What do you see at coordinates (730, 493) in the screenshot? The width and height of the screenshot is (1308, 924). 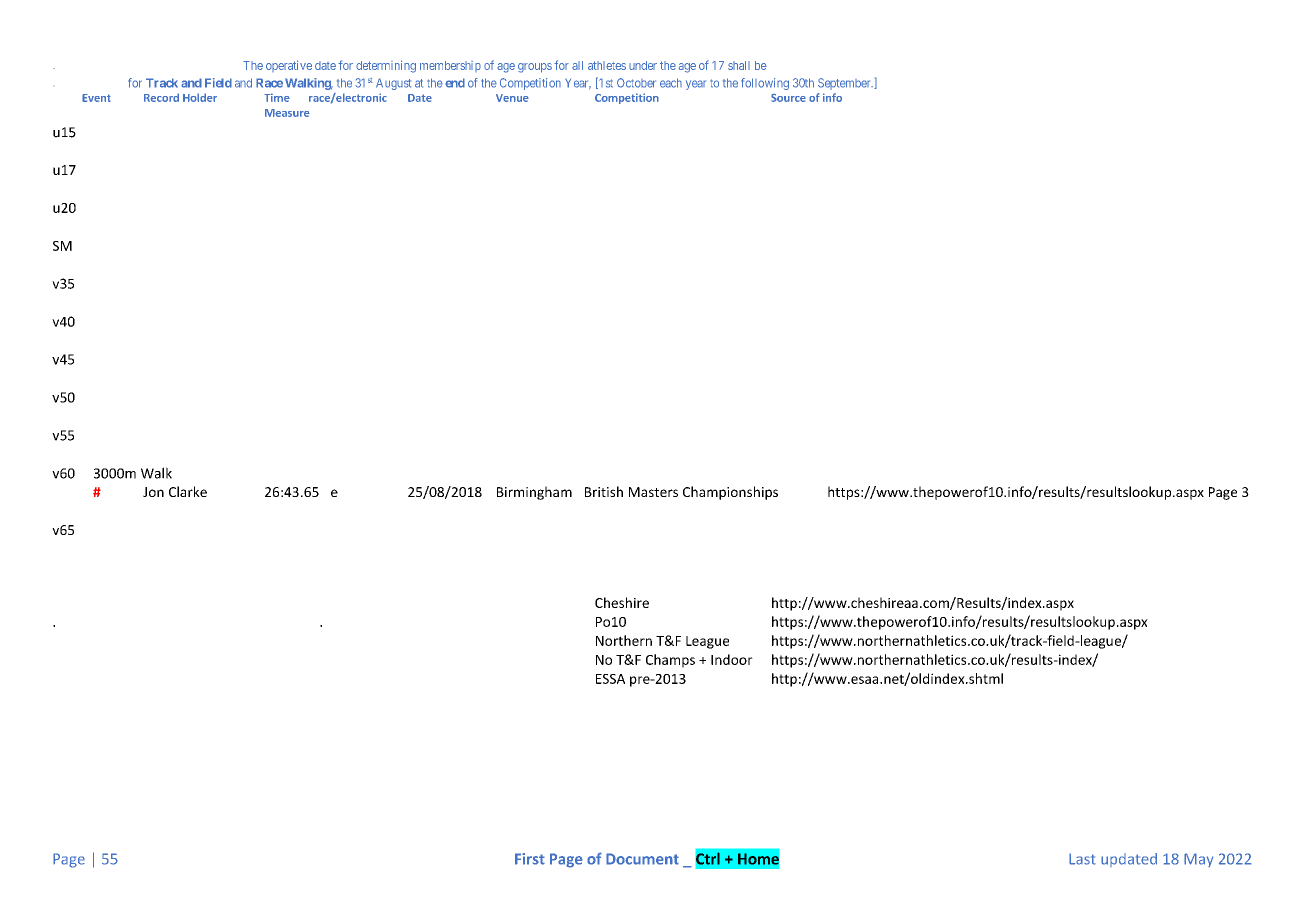 I see `Championships` at bounding box center [730, 493].
